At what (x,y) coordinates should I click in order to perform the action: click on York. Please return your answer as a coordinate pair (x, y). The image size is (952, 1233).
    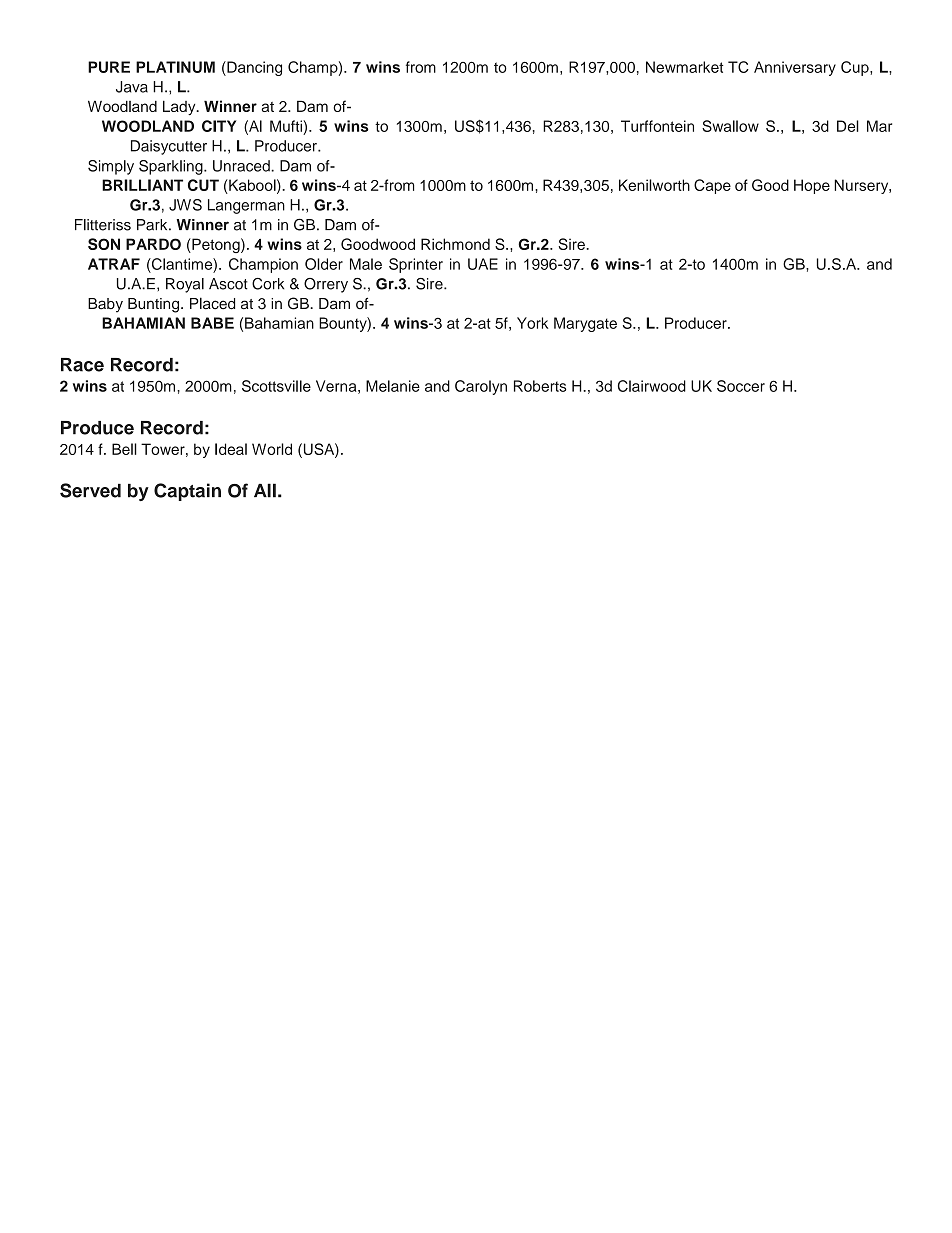
    Looking at the image, I should click on (532, 323).
